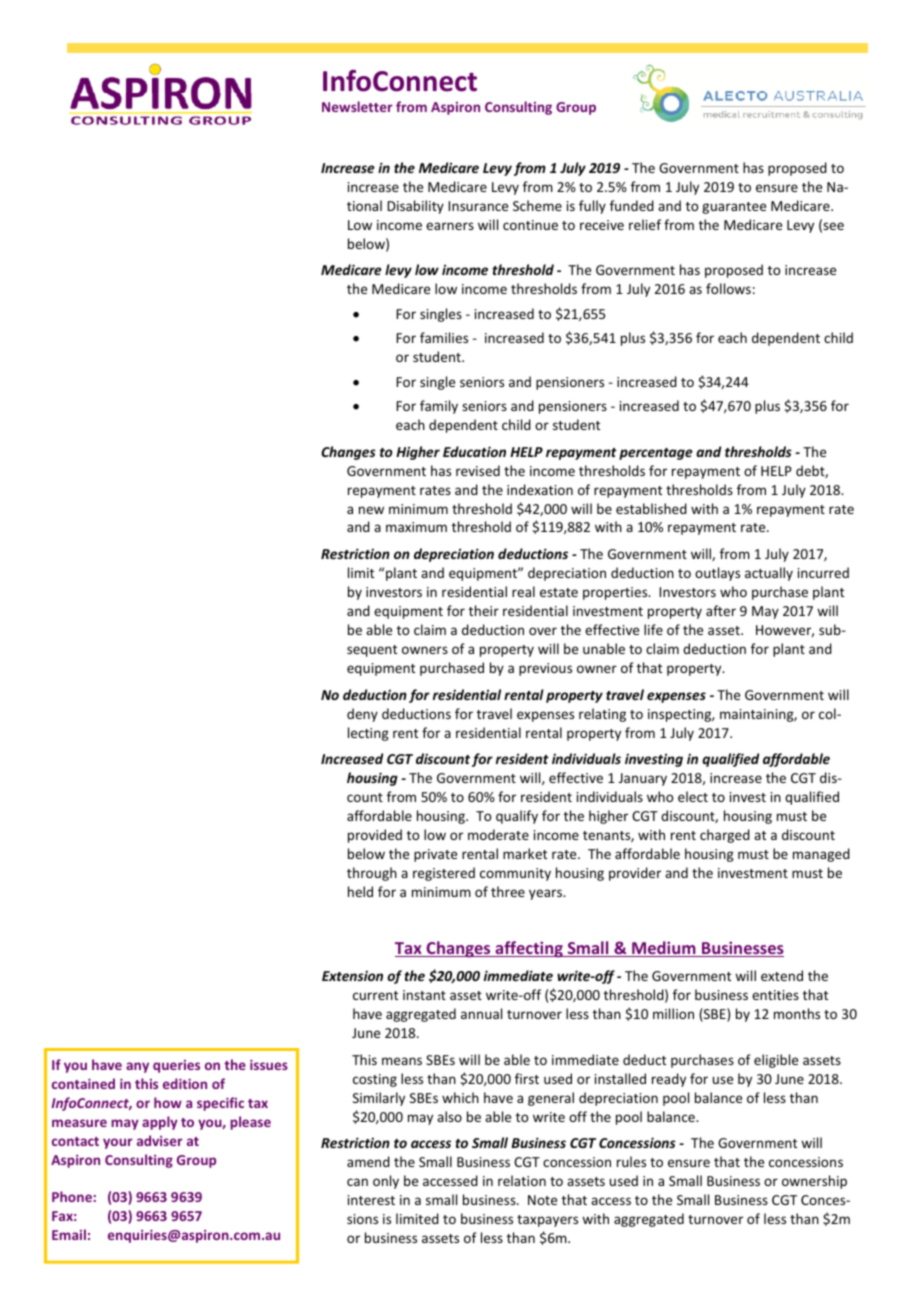  Describe the element at coordinates (357, 106) in the screenshot. I see `Newsletter` at that location.
